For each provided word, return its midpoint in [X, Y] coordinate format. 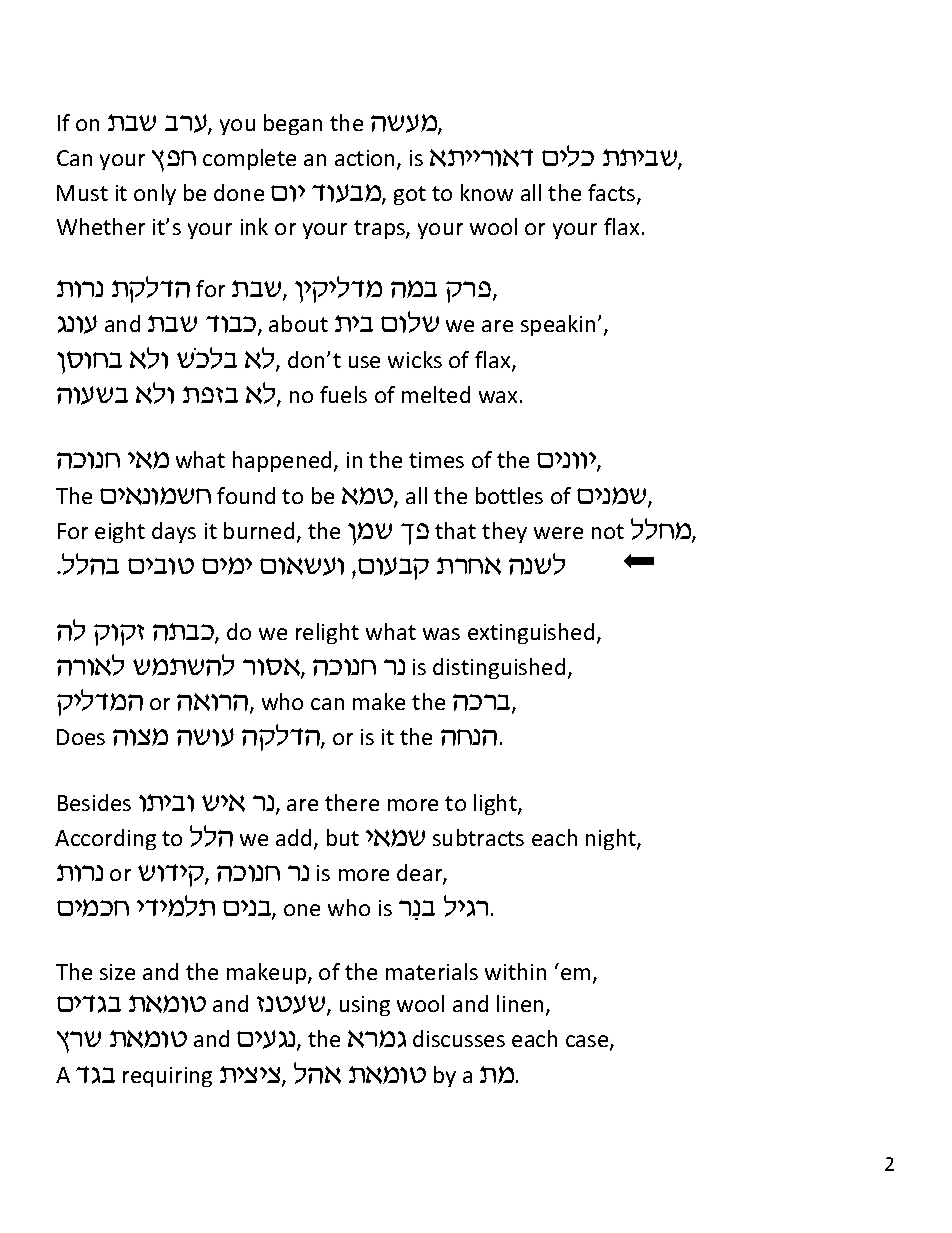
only [155, 194]
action [366, 159]
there [352, 802]
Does [81, 737]
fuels [343, 394]
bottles [509, 495]
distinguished [499, 668]
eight [120, 532]
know [487, 192]
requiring [167, 1077]
